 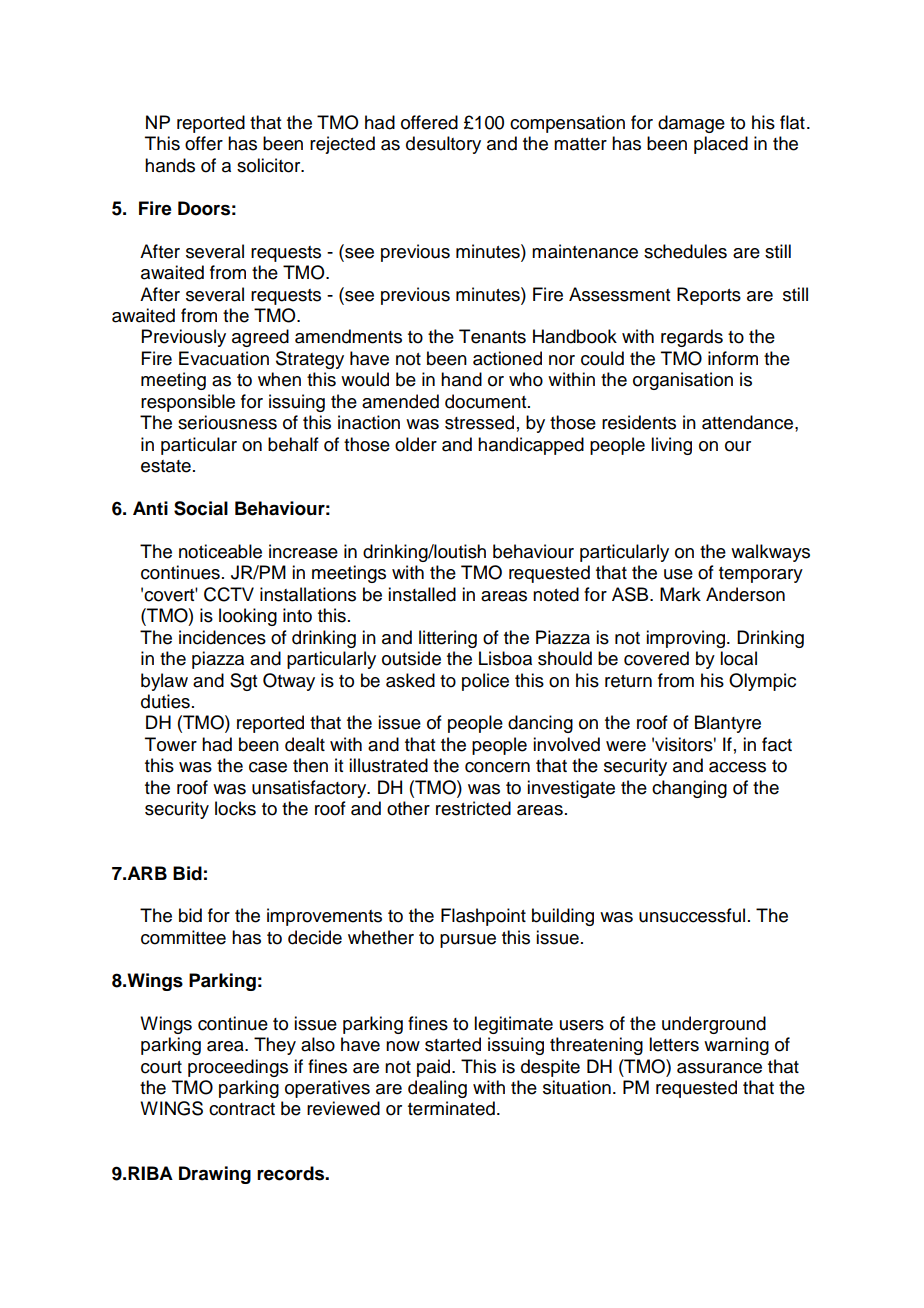 What do you see at coordinates (215, 1175) in the image?
I see `Drawing` at bounding box center [215, 1175].
